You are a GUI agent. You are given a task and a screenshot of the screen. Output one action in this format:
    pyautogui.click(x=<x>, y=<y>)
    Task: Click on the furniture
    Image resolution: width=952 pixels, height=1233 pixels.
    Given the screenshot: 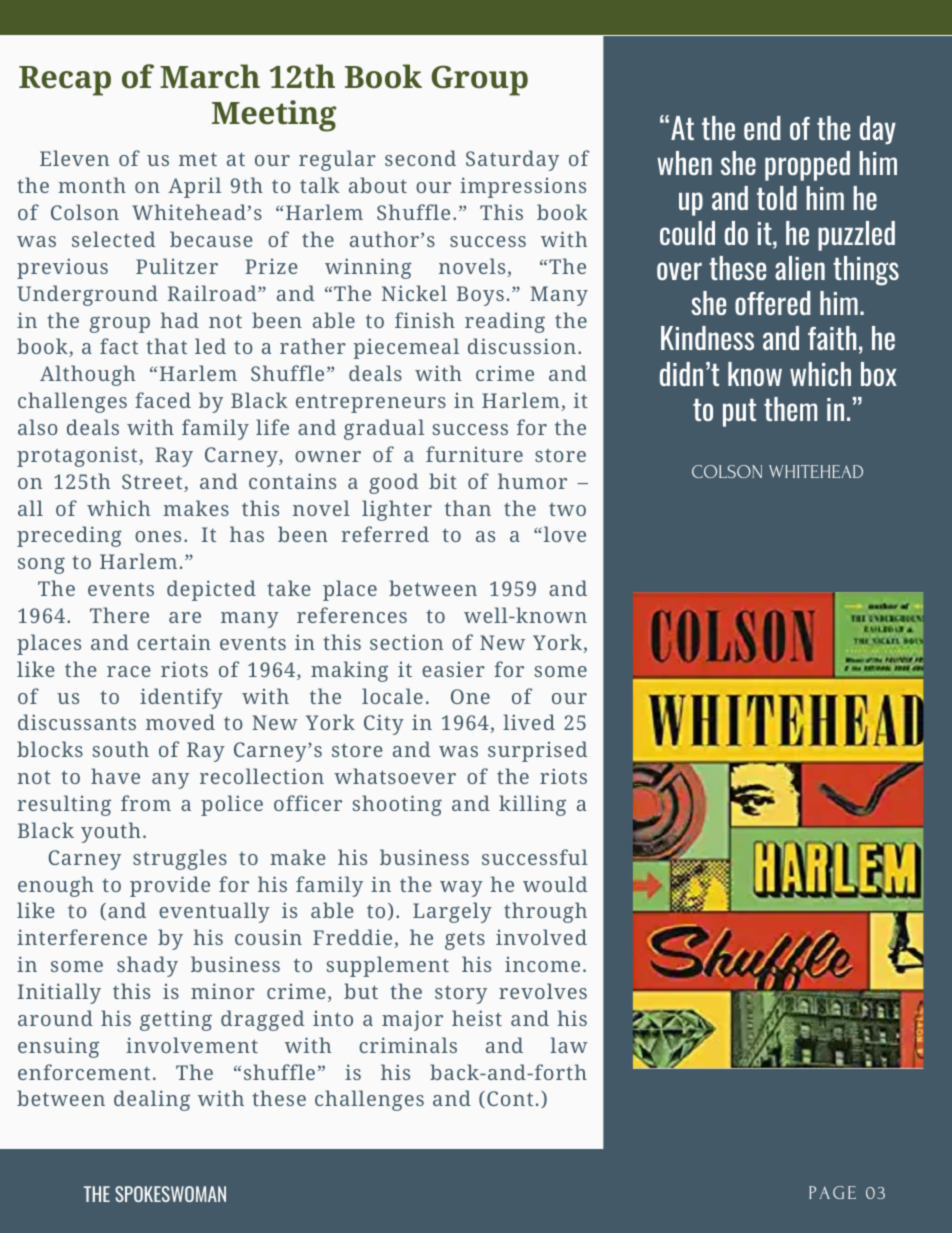 What is the action you would take?
    pyautogui.click(x=474, y=454)
